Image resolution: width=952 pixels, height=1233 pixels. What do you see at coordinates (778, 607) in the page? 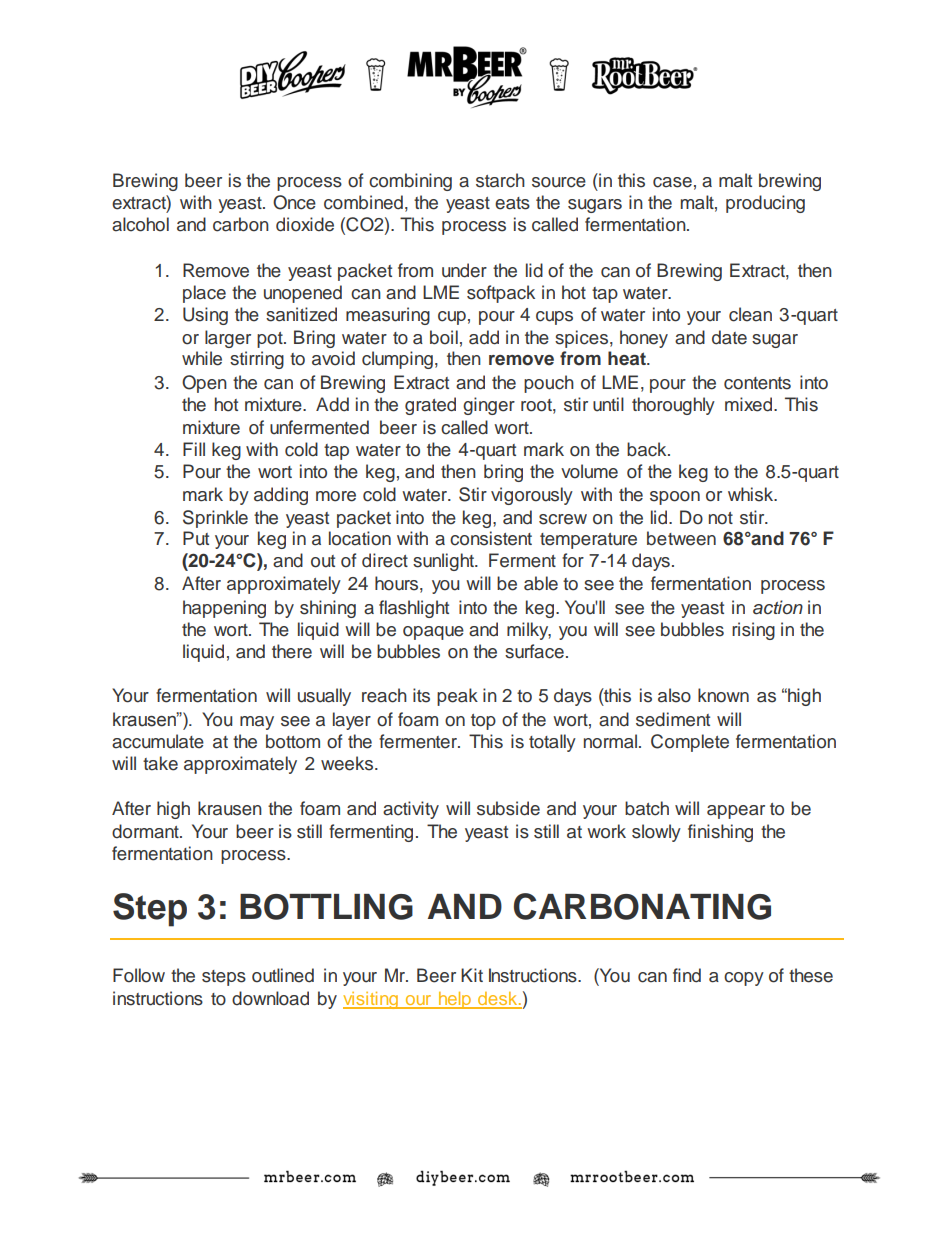
I see `action` at bounding box center [778, 607].
